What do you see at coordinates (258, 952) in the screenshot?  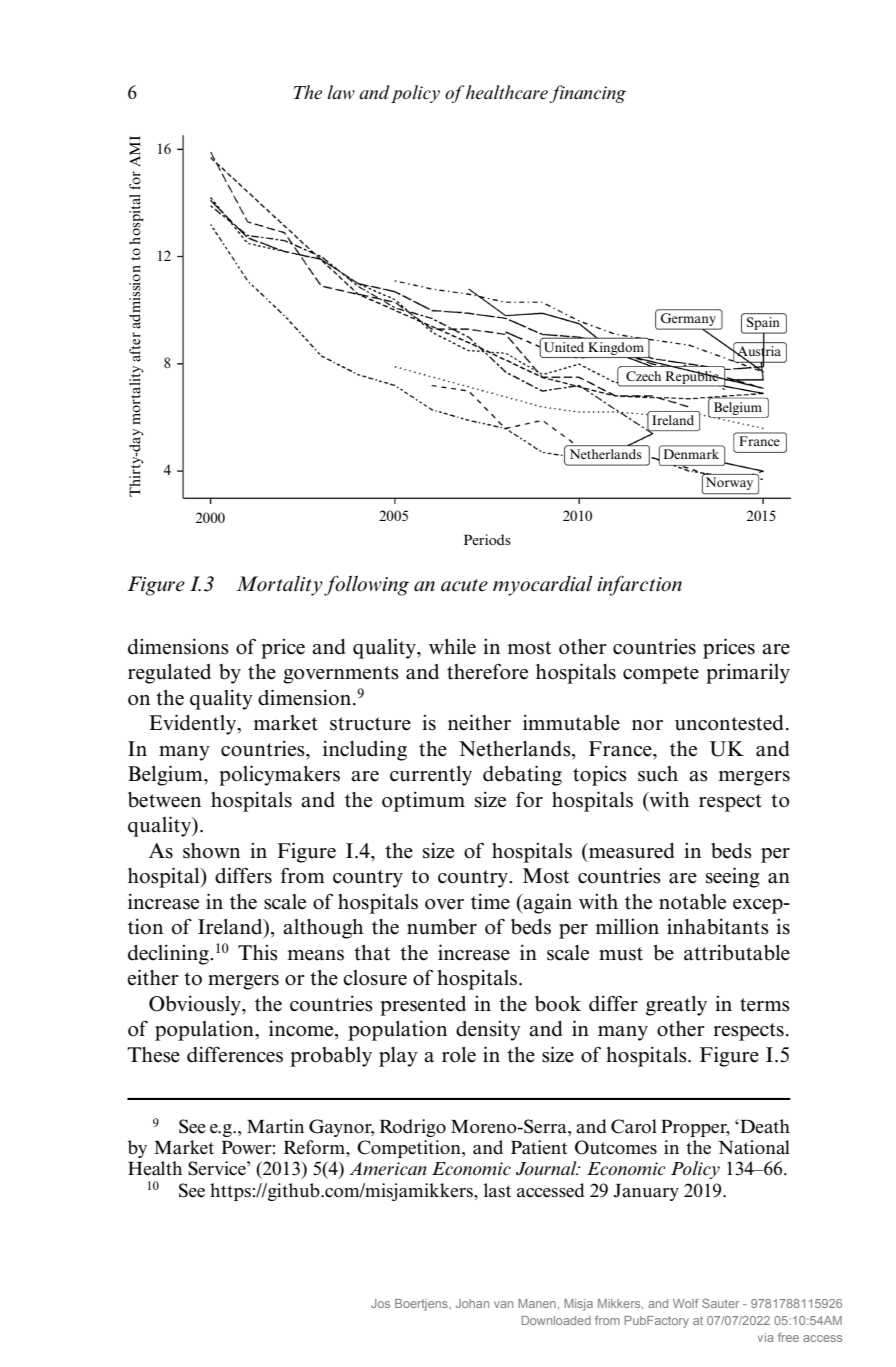 I see `This` at bounding box center [258, 952].
